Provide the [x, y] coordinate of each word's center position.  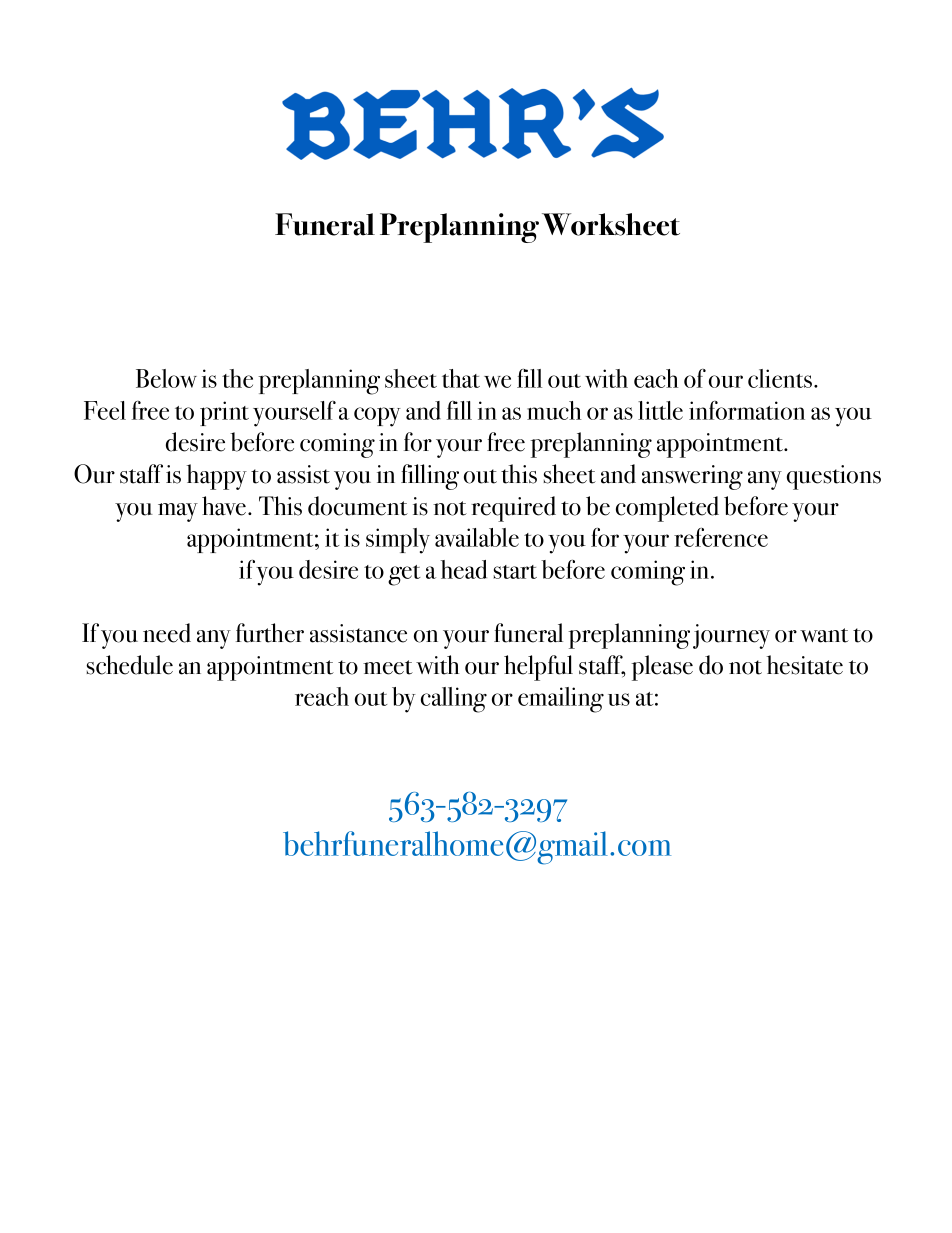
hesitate [805, 665]
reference [721, 537]
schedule [129, 665]
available [477, 537]
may [178, 512]
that [461, 378]
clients [781, 378]
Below [166, 378]
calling [454, 700]
